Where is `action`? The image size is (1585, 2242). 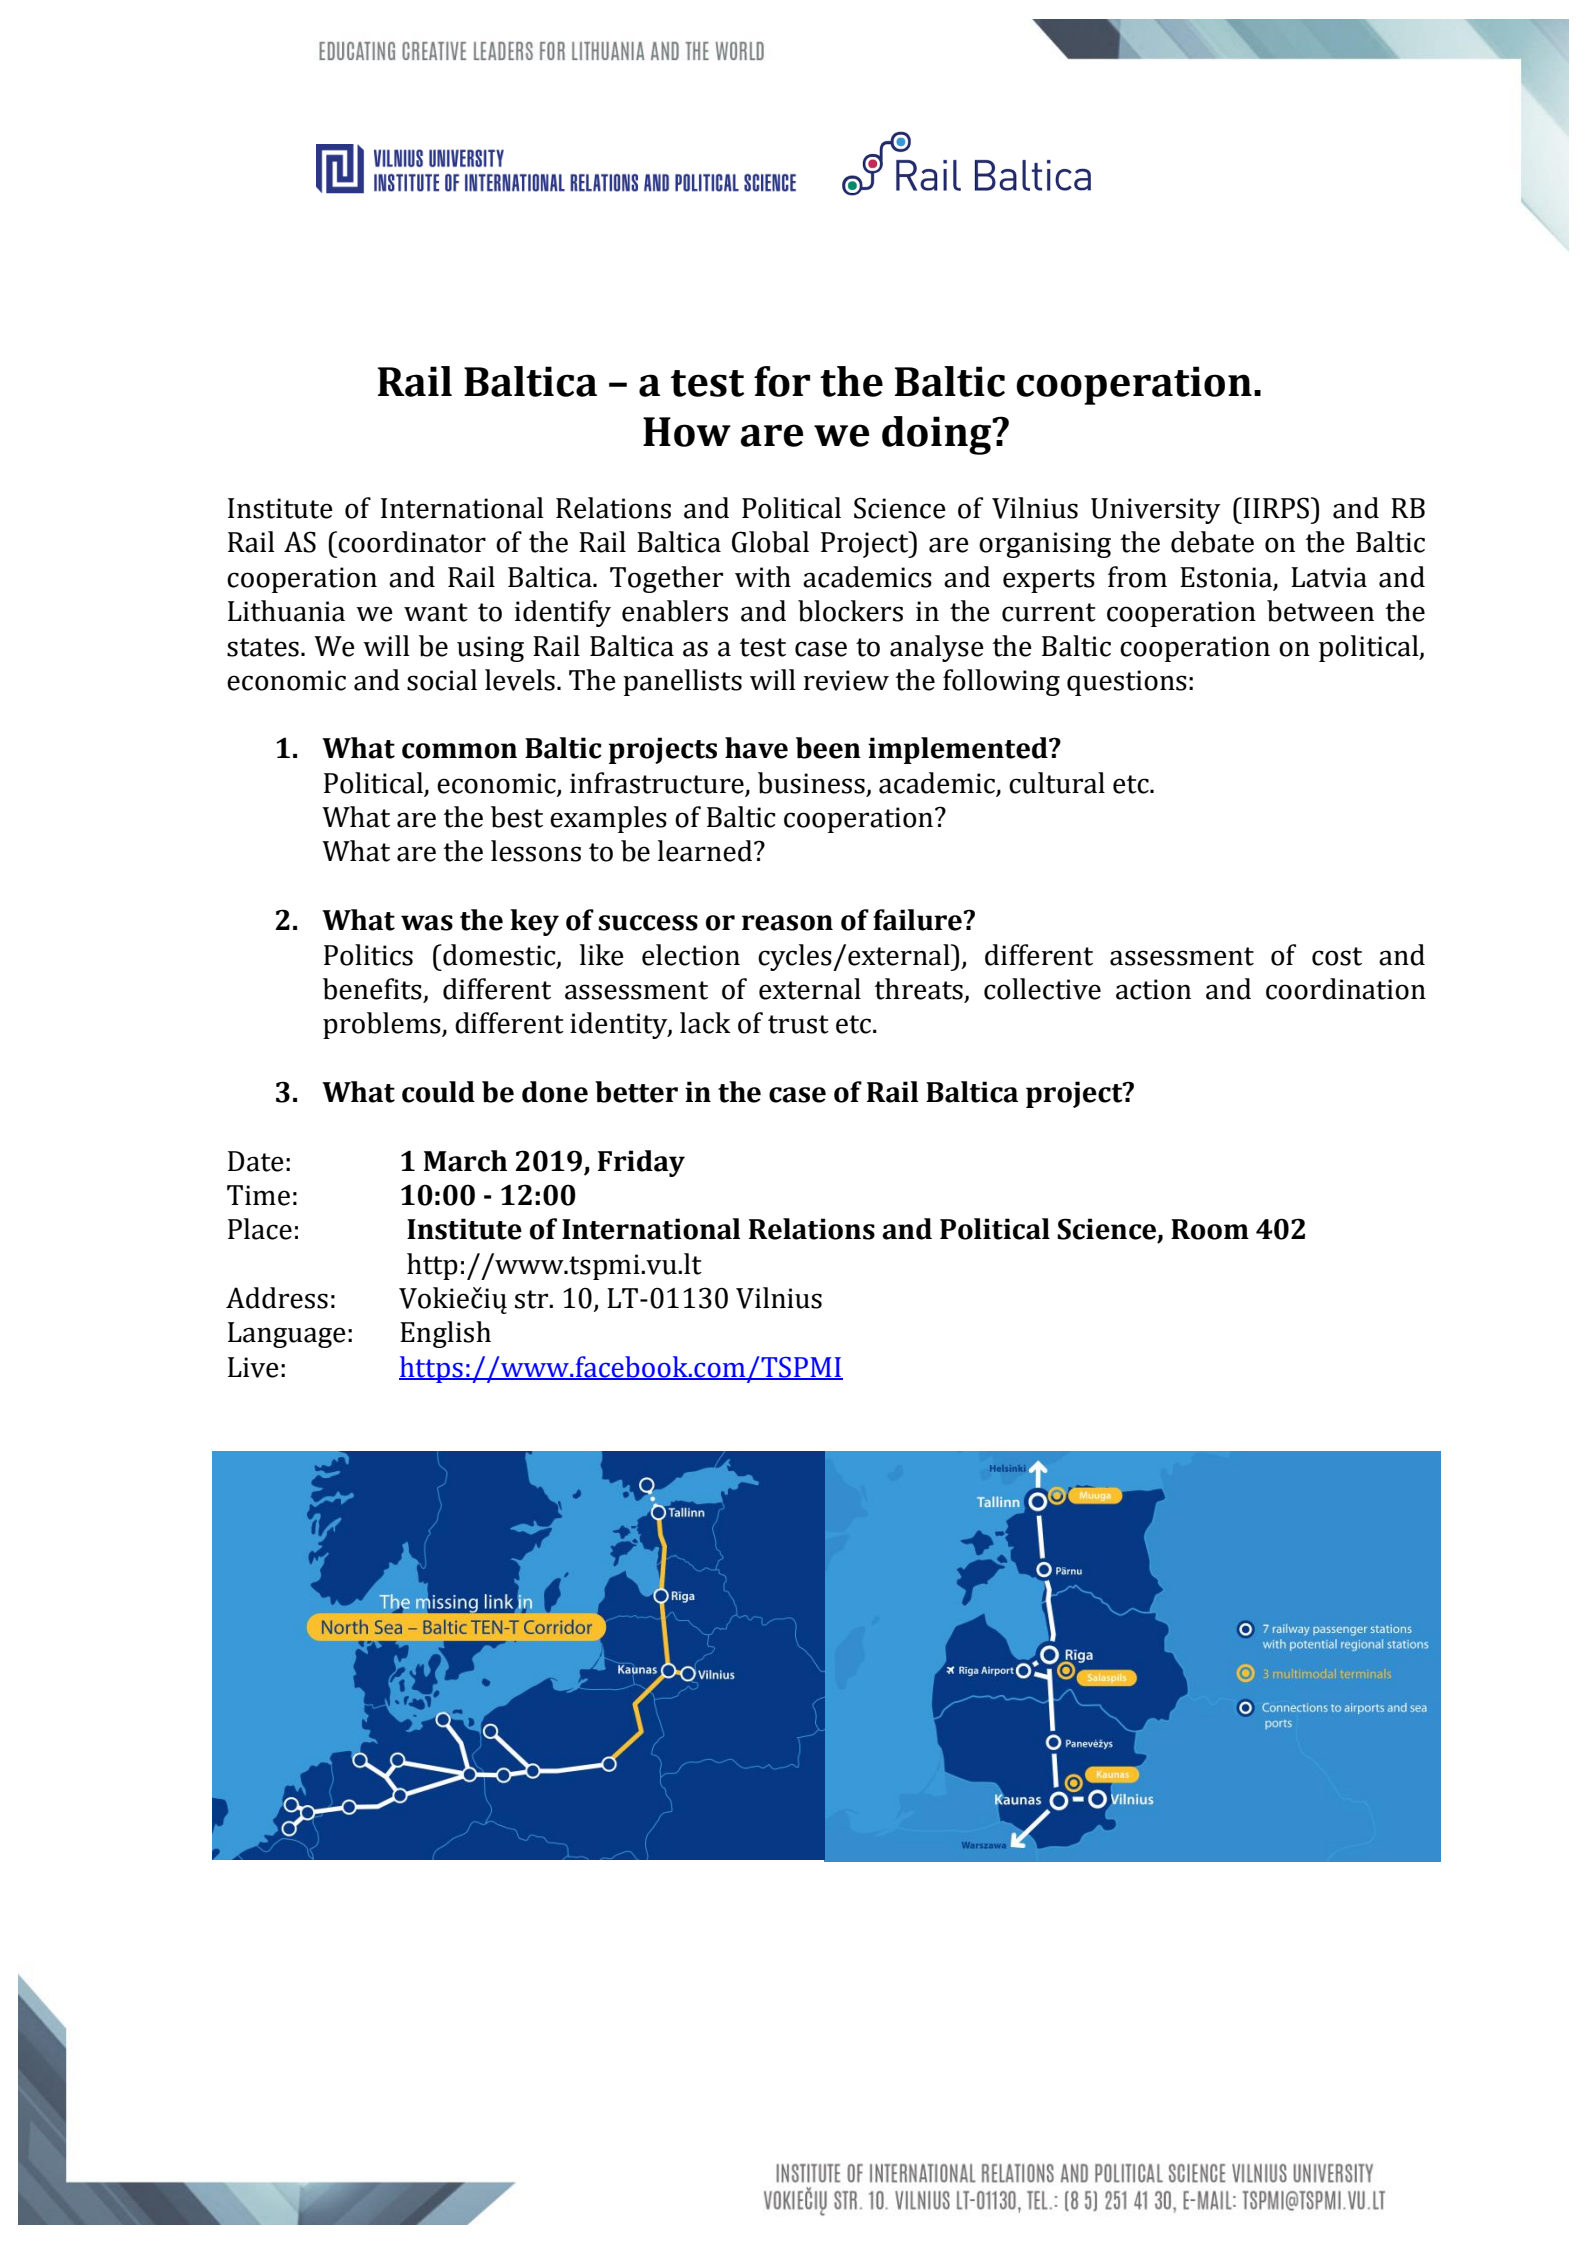 action is located at coordinates (1153, 989).
